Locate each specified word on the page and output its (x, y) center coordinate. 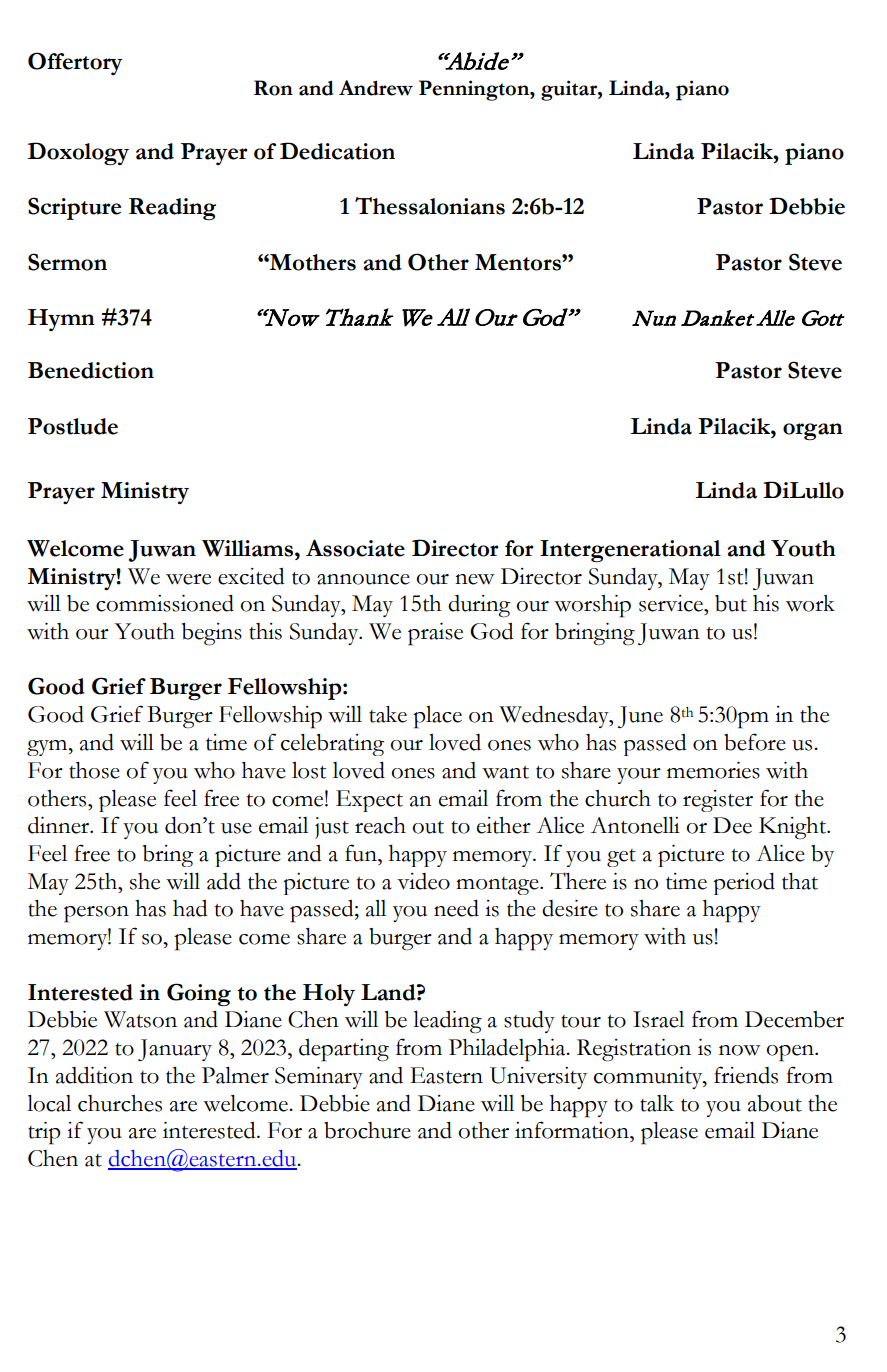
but (731, 603)
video (423, 881)
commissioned (165, 603)
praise (435, 634)
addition (94, 1075)
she (145, 881)
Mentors (519, 262)
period (744, 884)
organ (813, 432)
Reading (172, 209)
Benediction (91, 370)
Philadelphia (508, 1050)
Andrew (376, 88)
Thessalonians (430, 206)
